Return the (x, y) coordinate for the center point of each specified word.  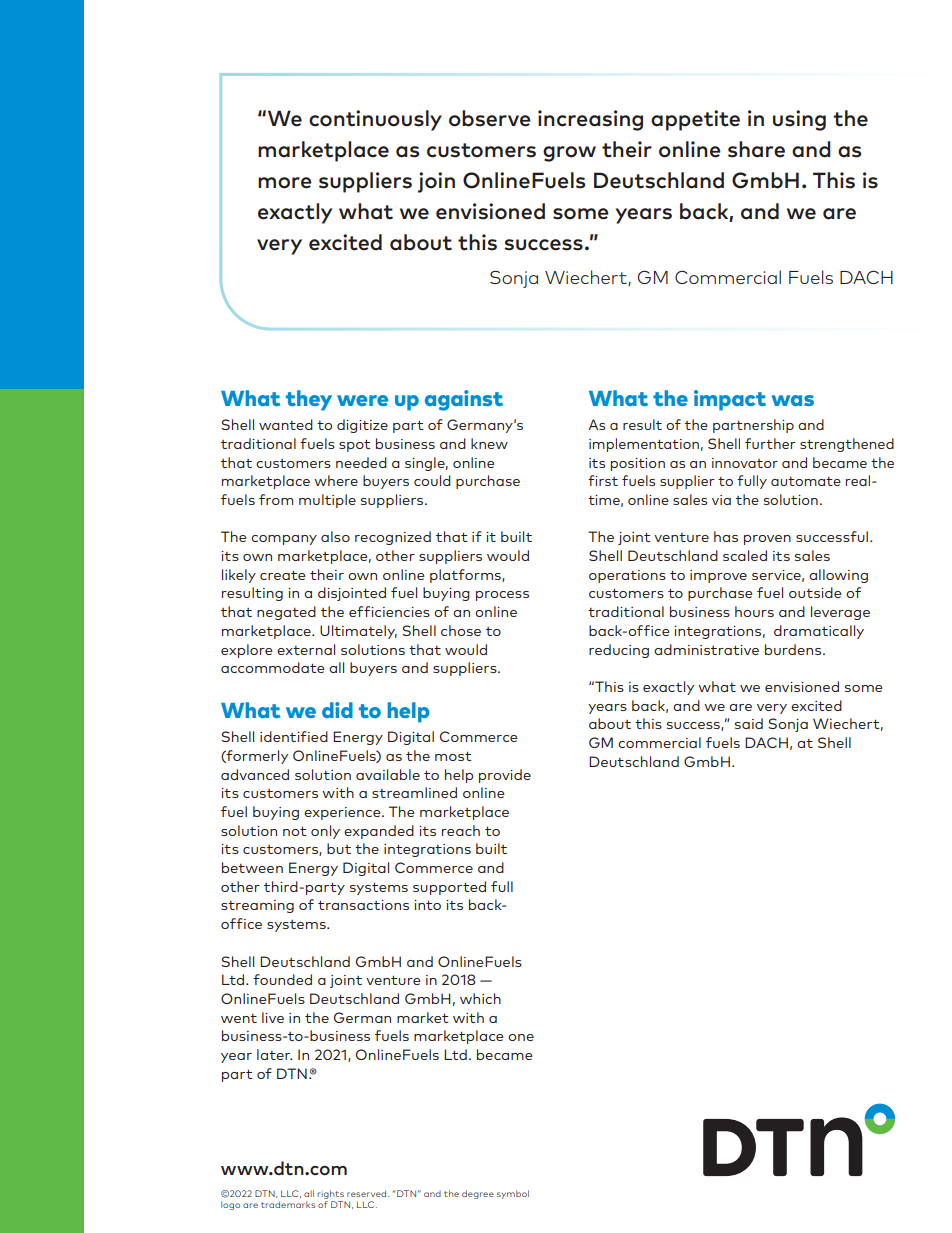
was (792, 400)
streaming (257, 906)
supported (449, 888)
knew (489, 443)
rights (331, 1196)
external (306, 649)
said (749, 723)
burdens (794, 649)
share (756, 149)
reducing (619, 651)
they (309, 400)
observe (490, 118)
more (285, 183)
